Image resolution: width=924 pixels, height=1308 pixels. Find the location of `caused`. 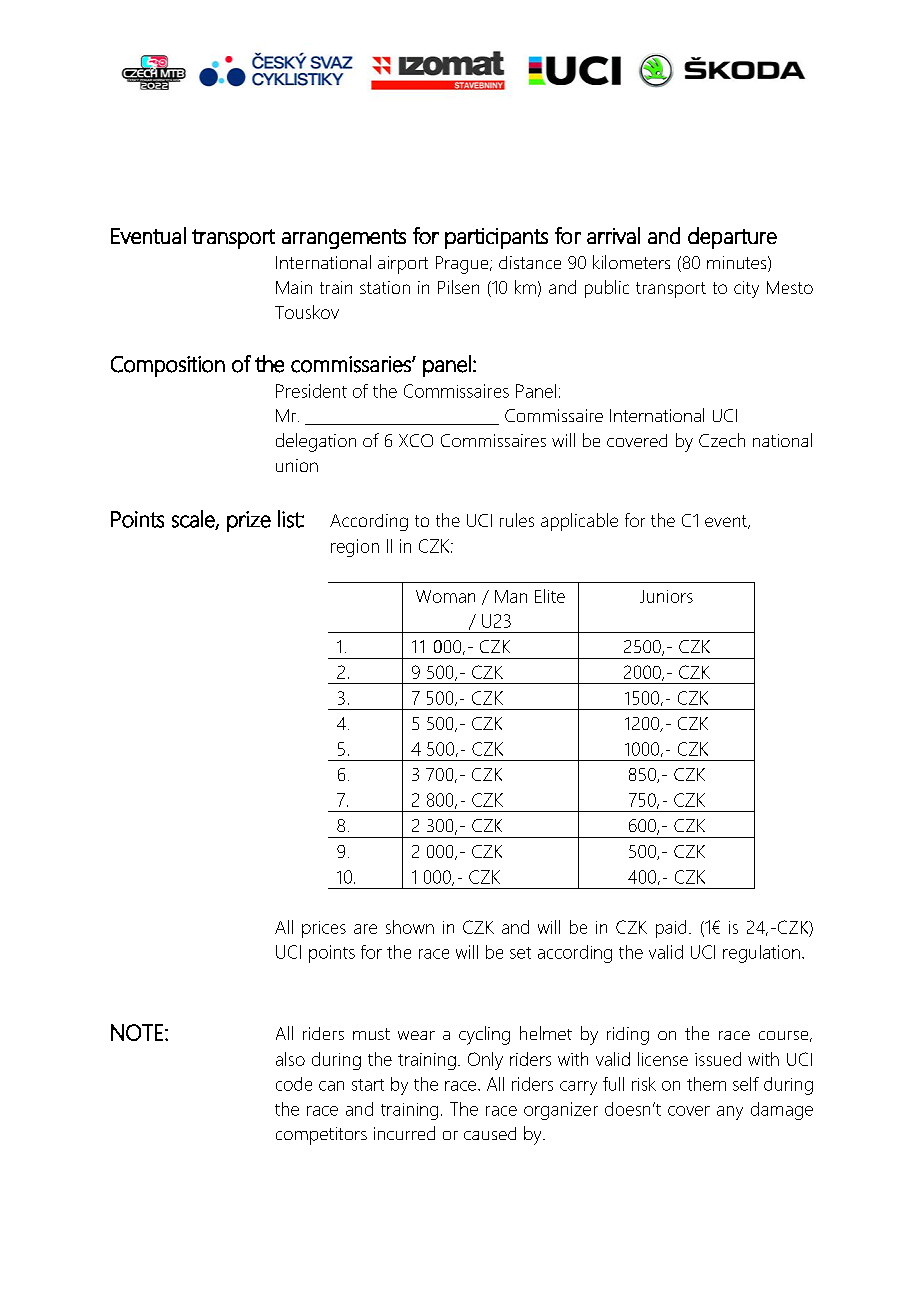

caused is located at coordinates (490, 1133).
